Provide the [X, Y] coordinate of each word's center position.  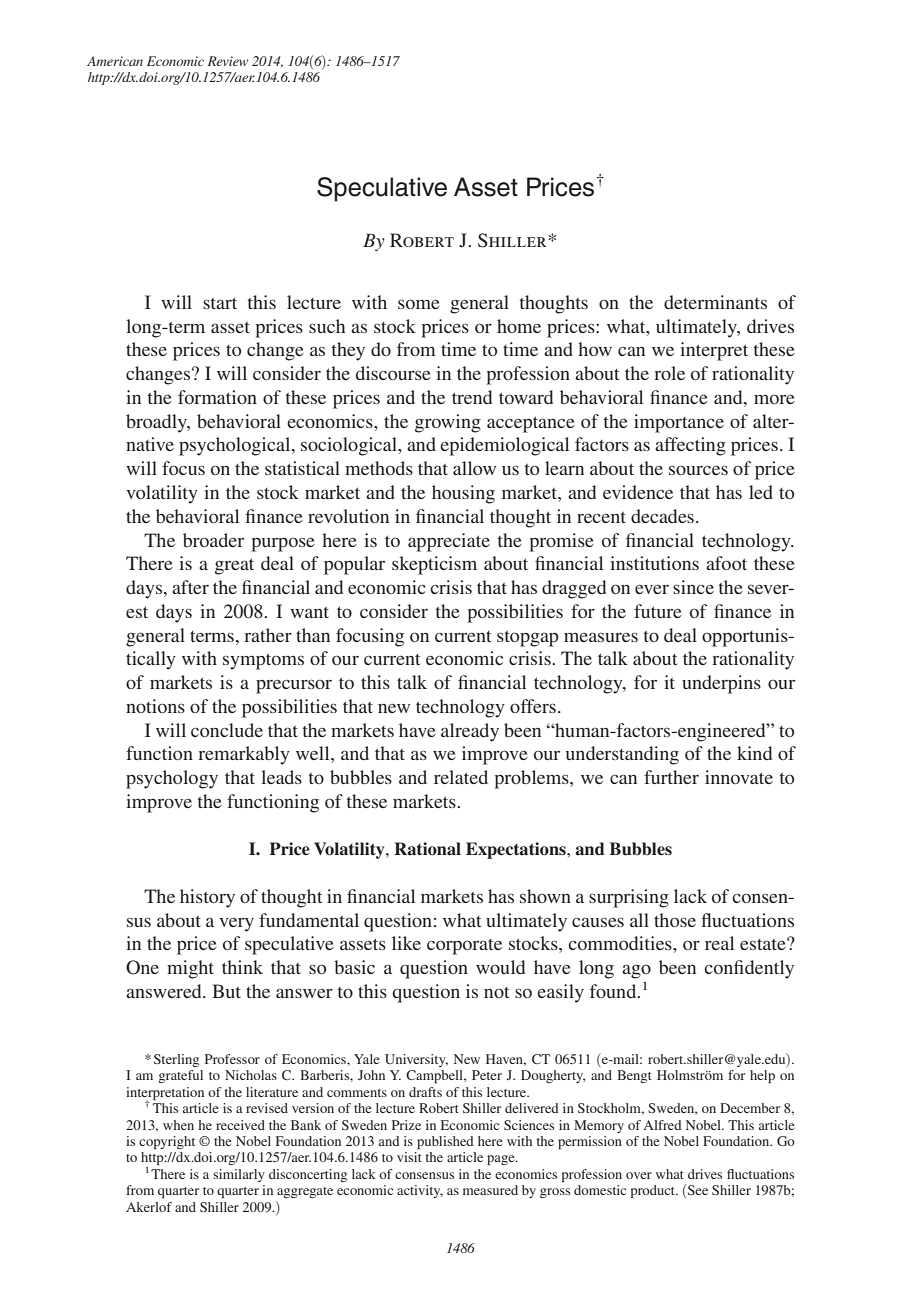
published [445, 1142]
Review [228, 61]
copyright [167, 1142]
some [419, 304]
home [519, 326]
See [698, 1190]
